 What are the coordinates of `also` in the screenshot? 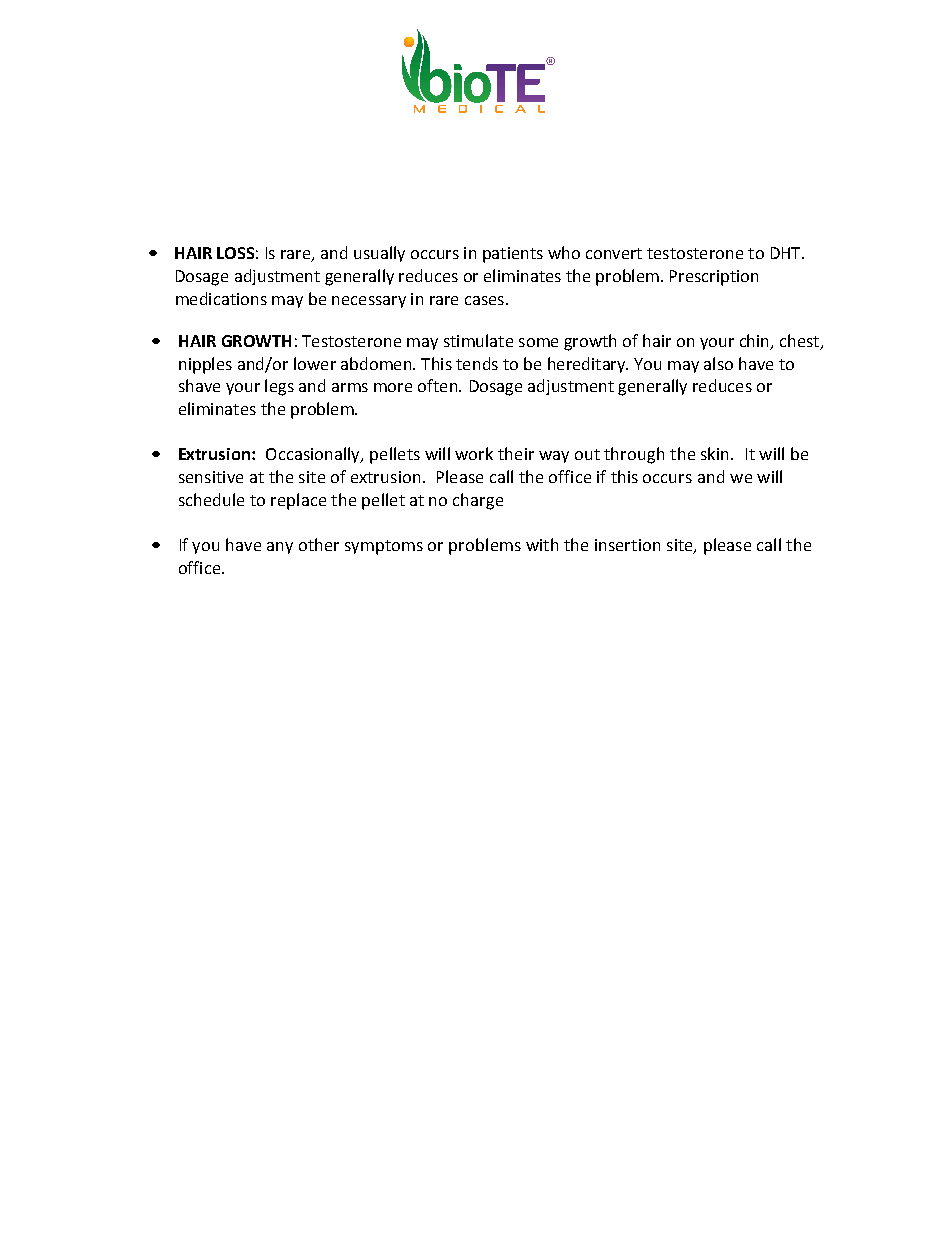 It's located at (718, 363).
